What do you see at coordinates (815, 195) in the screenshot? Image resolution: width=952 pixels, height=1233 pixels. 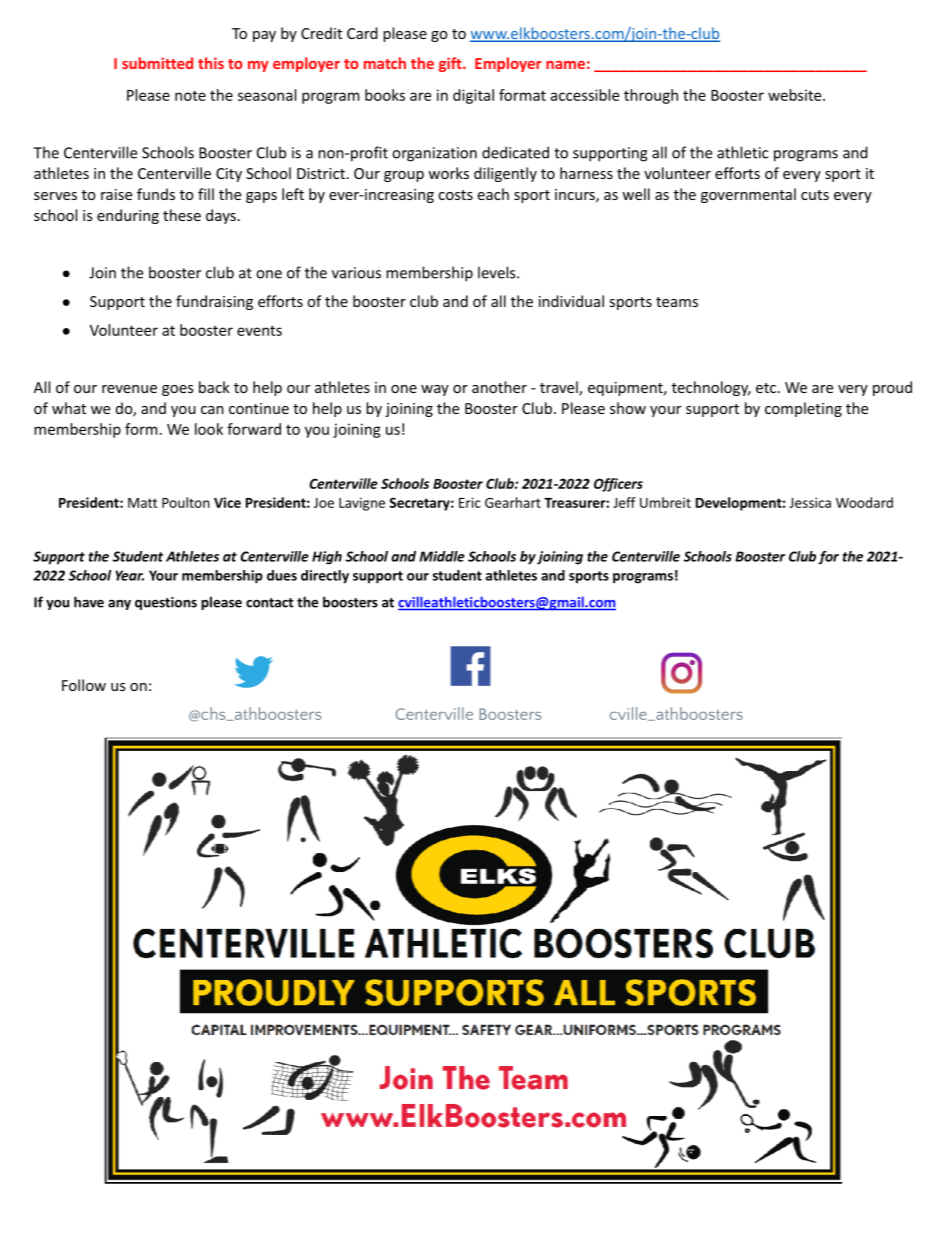 I see `cuts` at bounding box center [815, 195].
